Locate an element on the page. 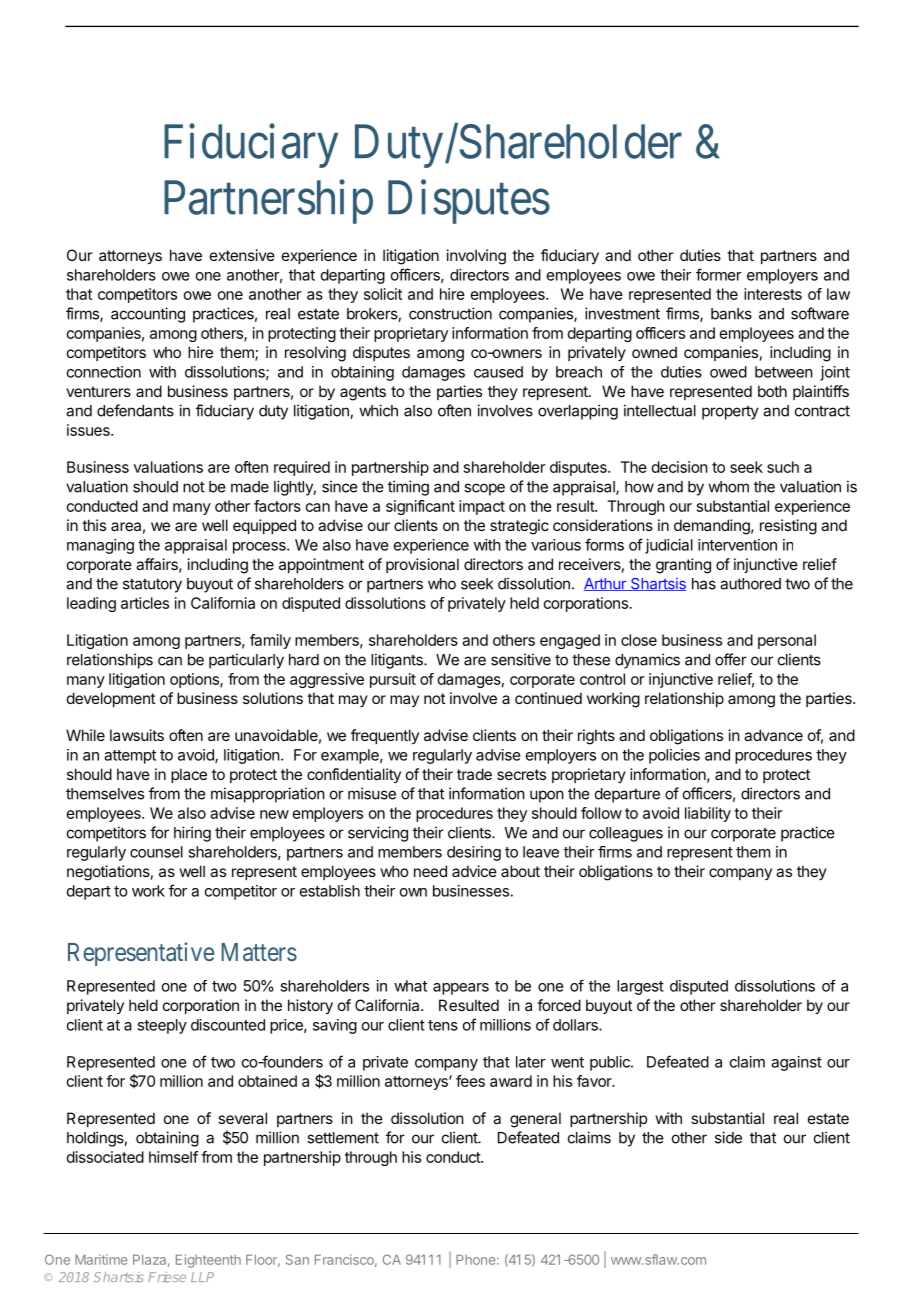 This page has height=1308, width=924. authored is located at coordinates (750, 584).
